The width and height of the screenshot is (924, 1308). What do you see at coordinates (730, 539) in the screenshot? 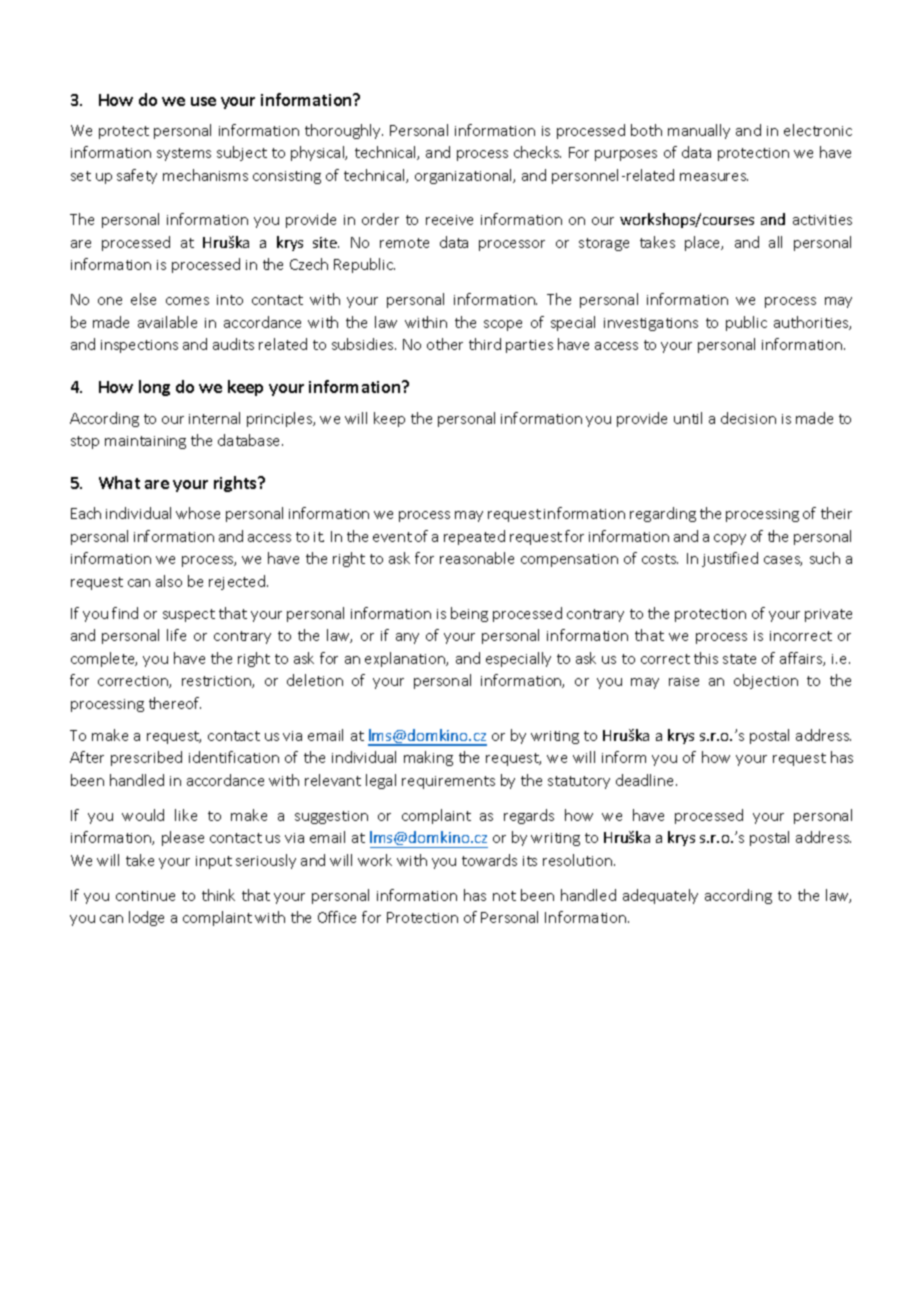
I see `copy` at bounding box center [730, 539].
